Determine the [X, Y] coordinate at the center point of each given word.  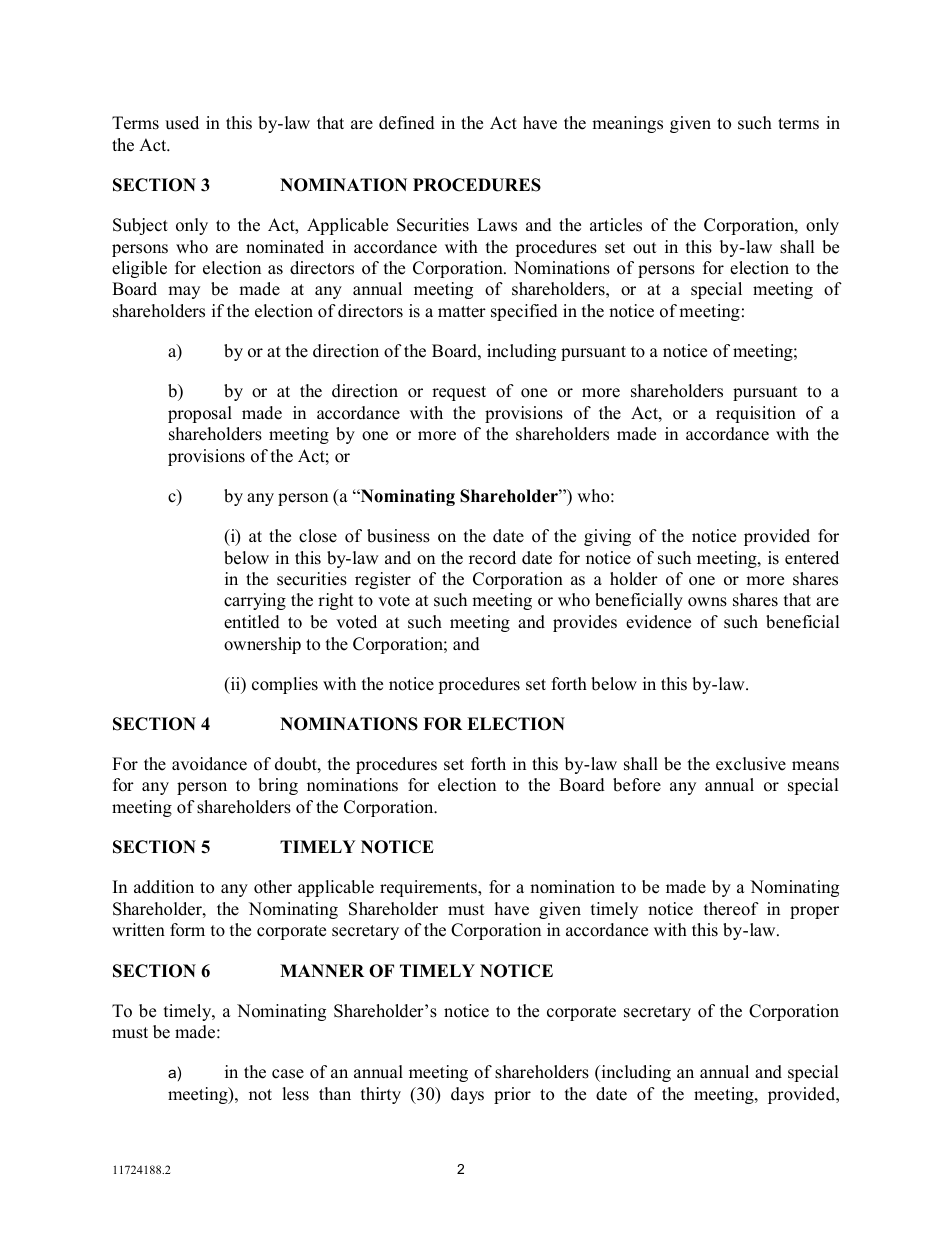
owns [707, 602]
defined [407, 123]
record [492, 558]
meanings [627, 124]
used [182, 123]
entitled [252, 622]
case [288, 1074]
